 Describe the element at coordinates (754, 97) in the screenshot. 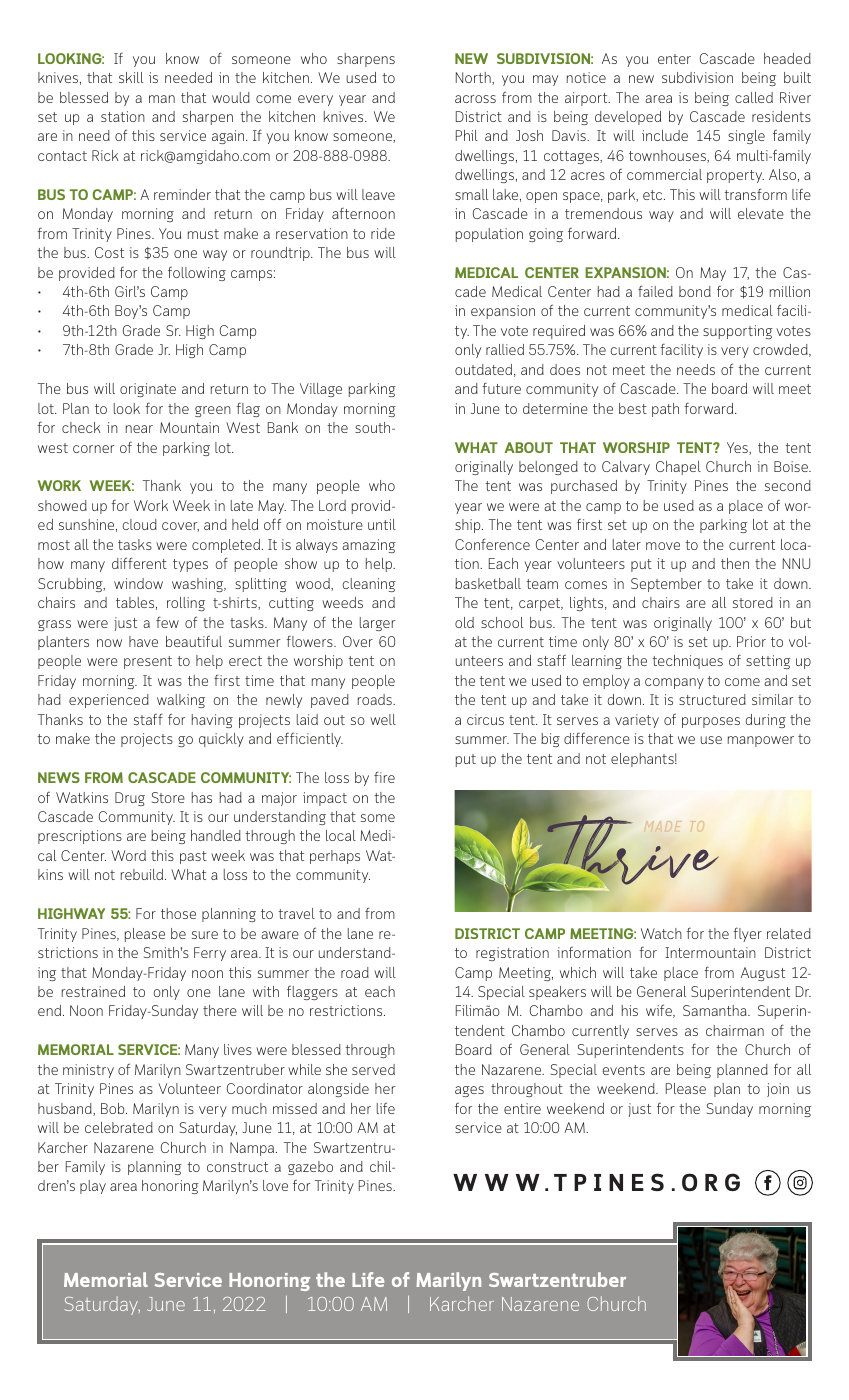

I see `called` at that location.
